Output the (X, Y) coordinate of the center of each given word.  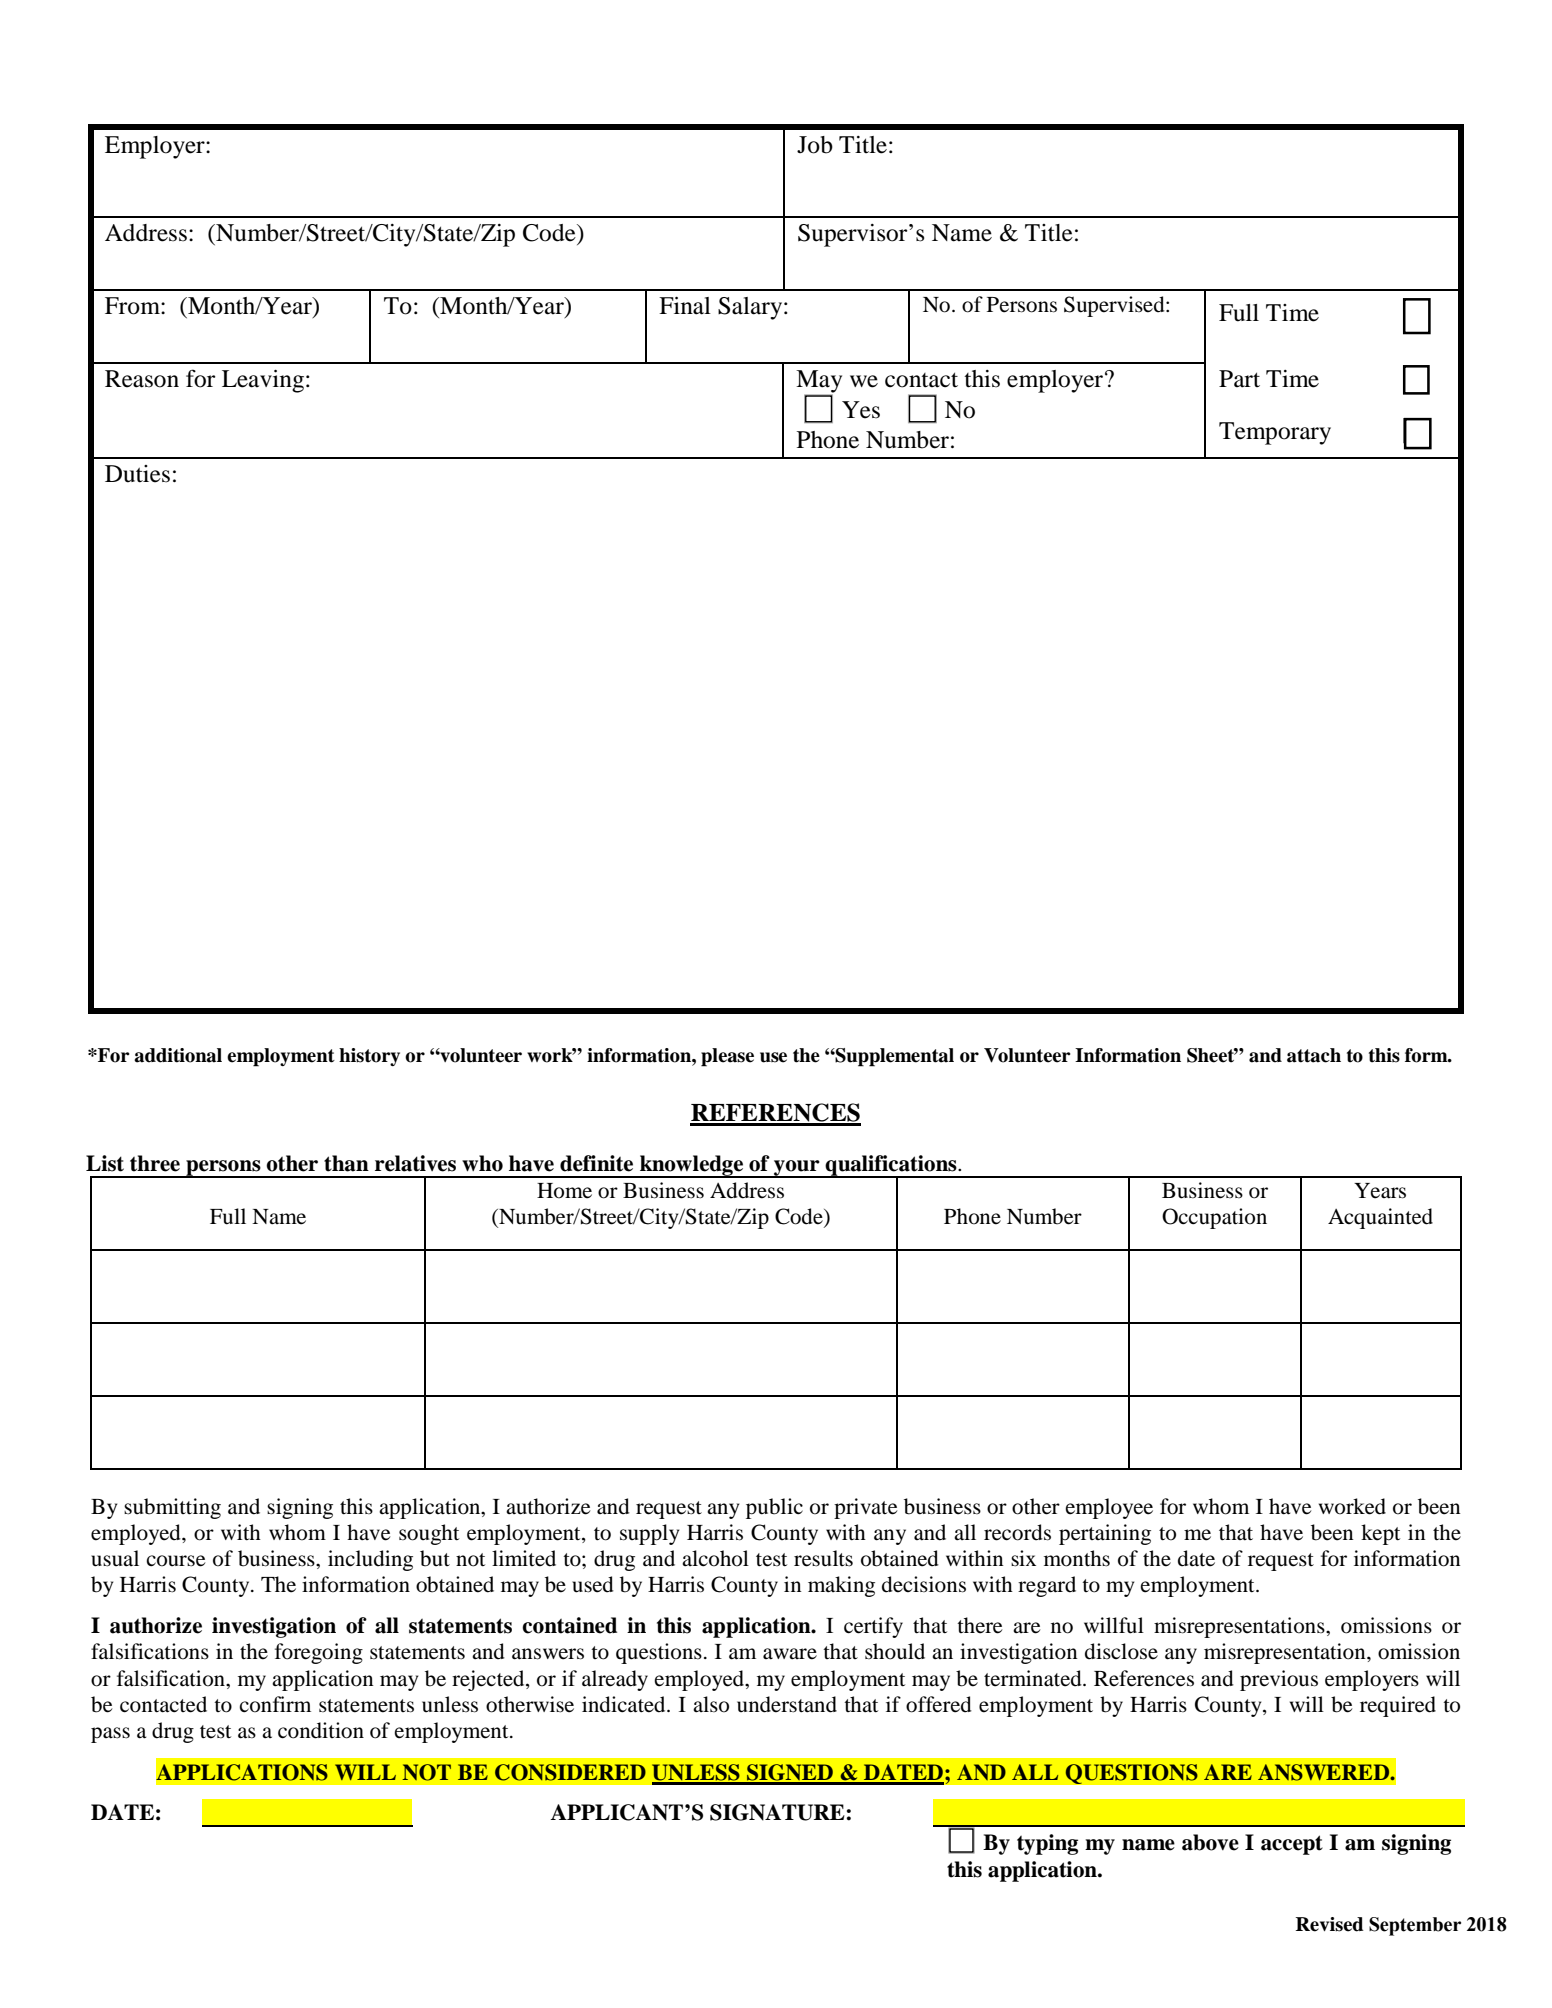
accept (1292, 1845)
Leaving (263, 381)
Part (1239, 379)
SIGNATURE (778, 1812)
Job (815, 145)
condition (321, 1730)
